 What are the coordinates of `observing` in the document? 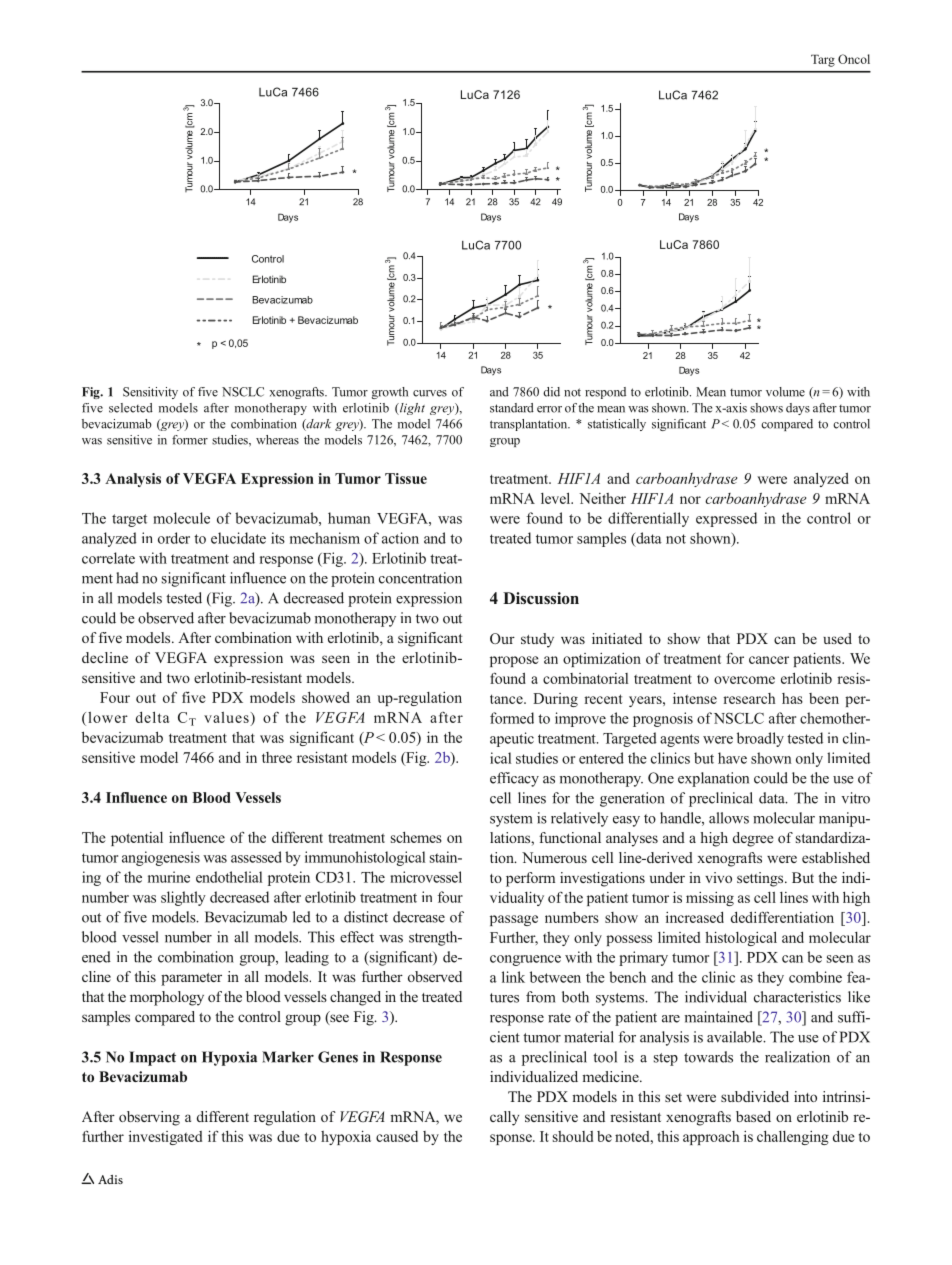 It's located at (149, 1118).
